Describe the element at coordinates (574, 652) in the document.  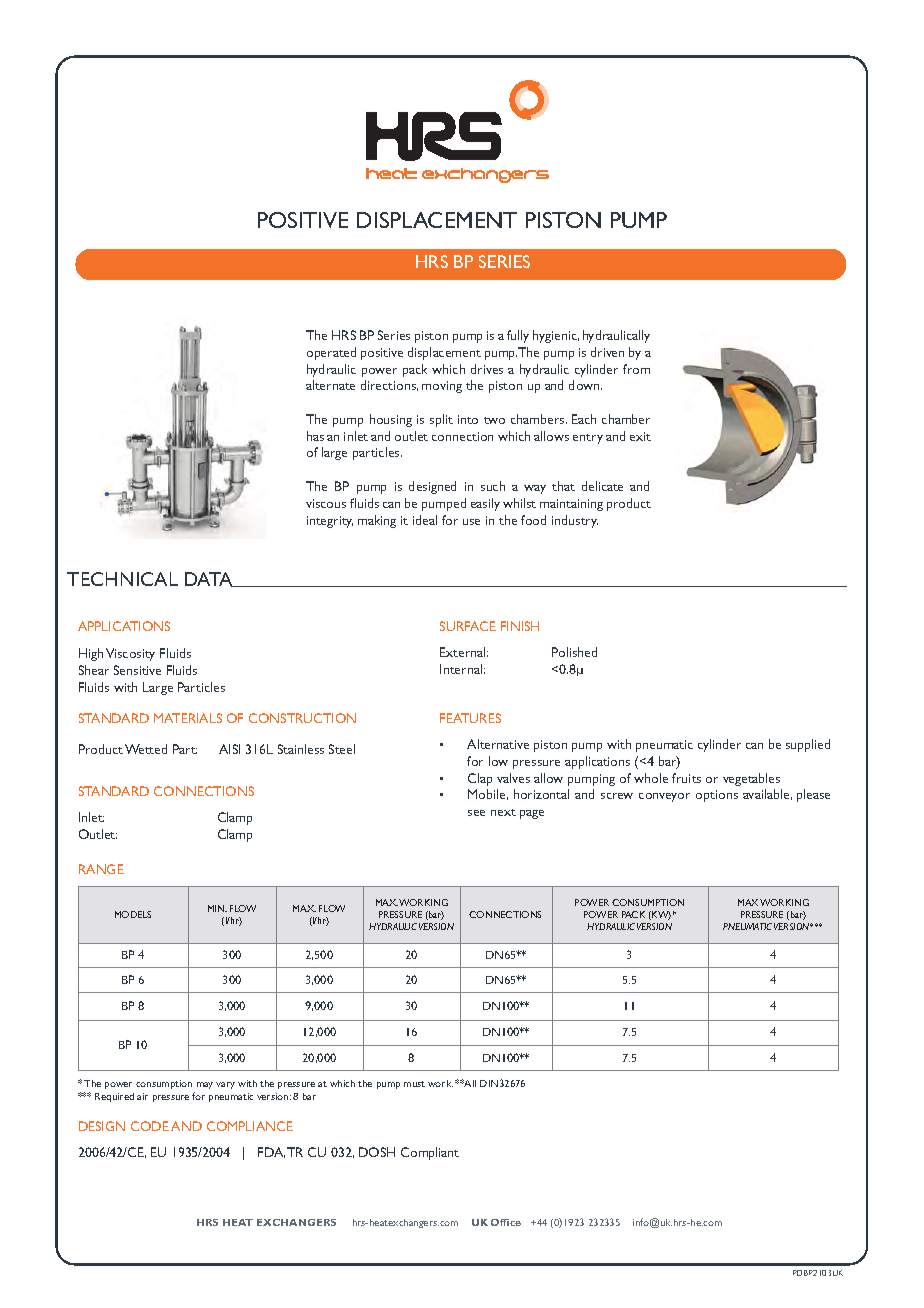
I see `Polished` at that location.
